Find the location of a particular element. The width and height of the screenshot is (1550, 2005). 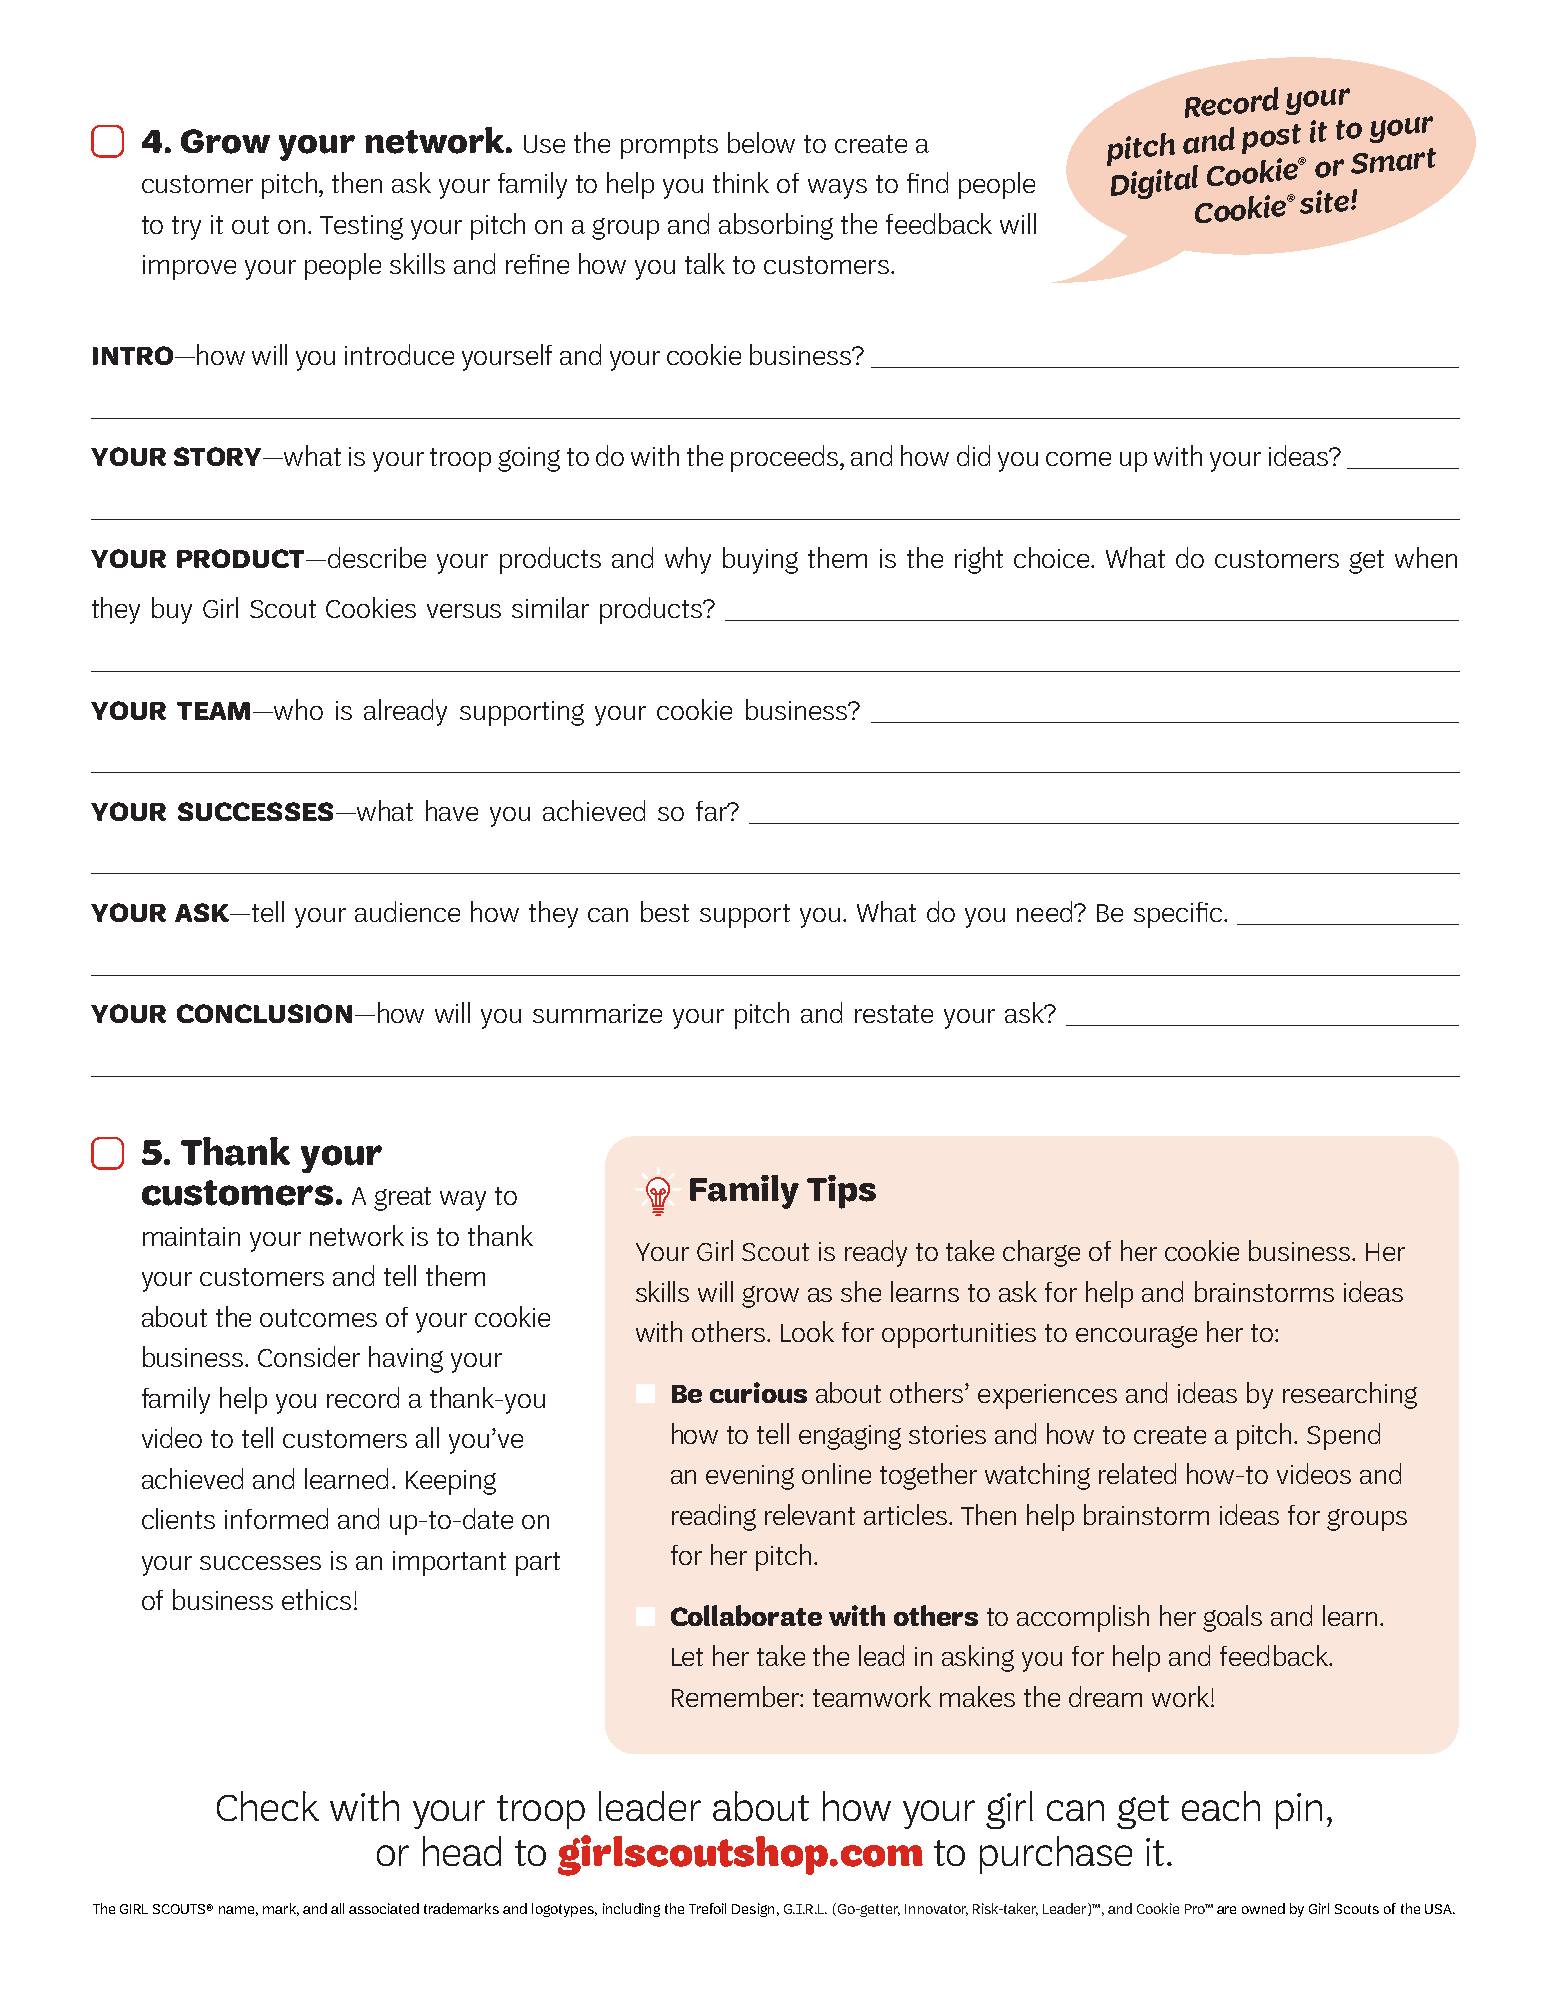

Testing is located at coordinates (361, 227).
